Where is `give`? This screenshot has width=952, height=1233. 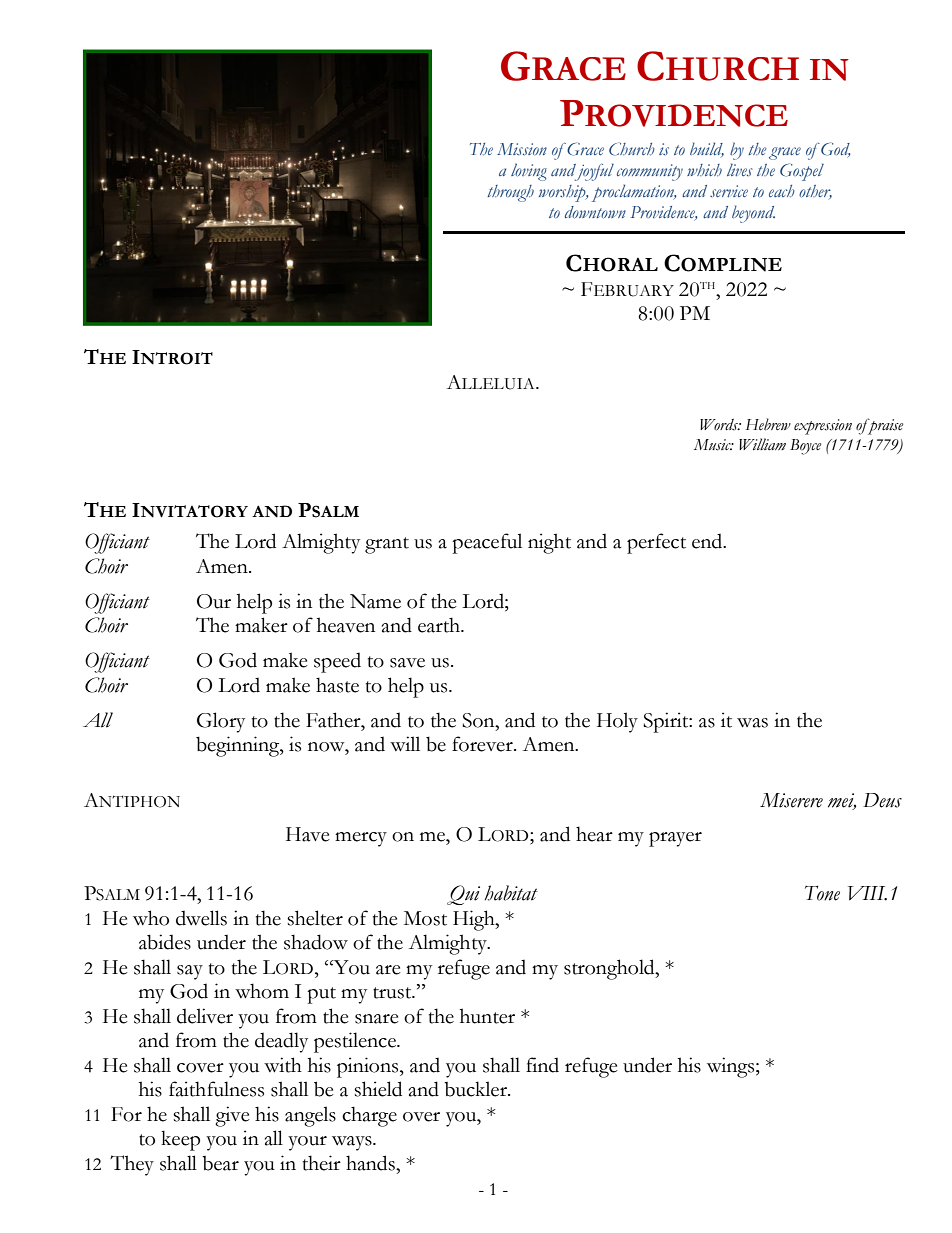 give is located at coordinates (232, 1116).
